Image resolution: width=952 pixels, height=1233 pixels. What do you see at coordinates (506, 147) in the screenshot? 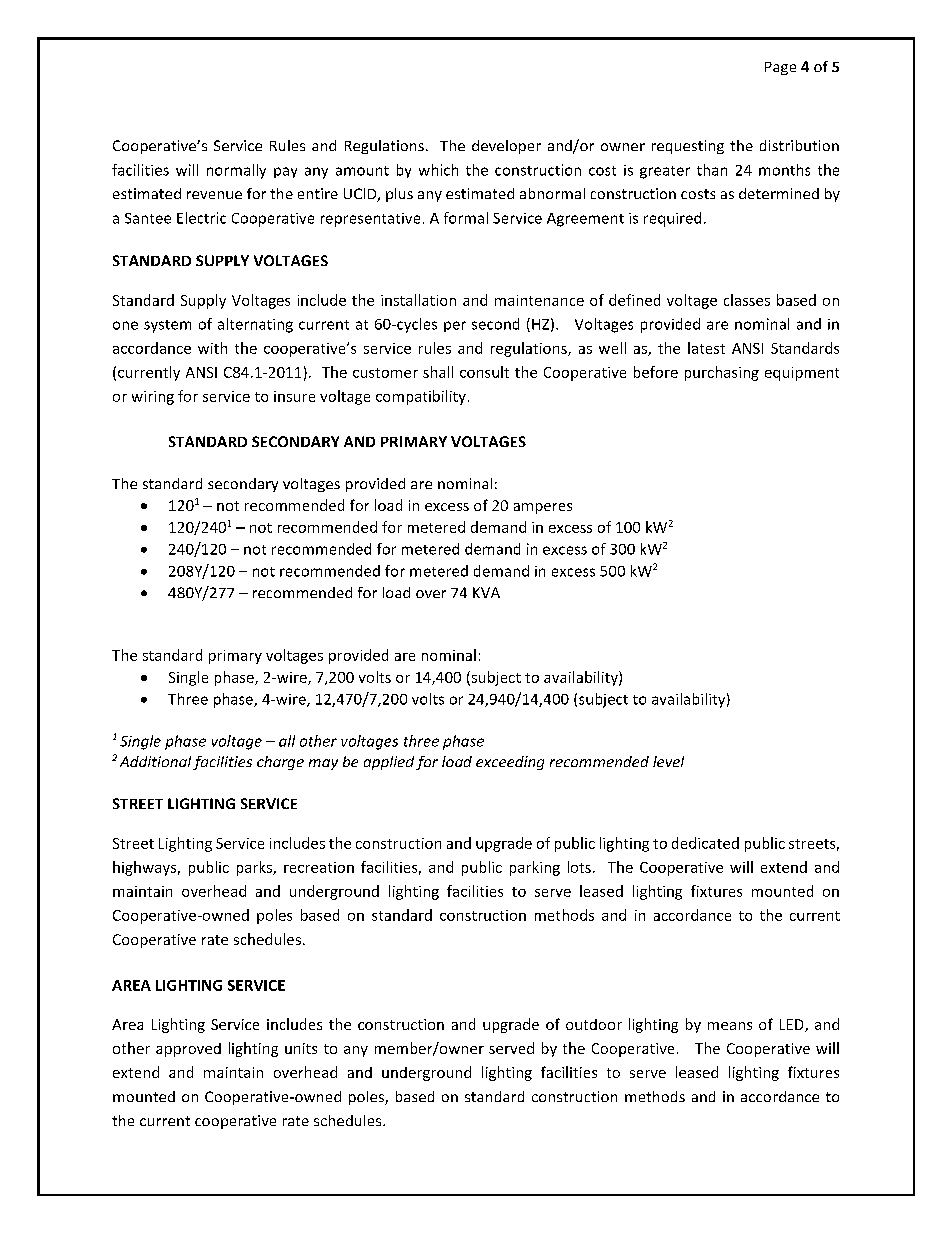
I see `developer` at bounding box center [506, 147].
